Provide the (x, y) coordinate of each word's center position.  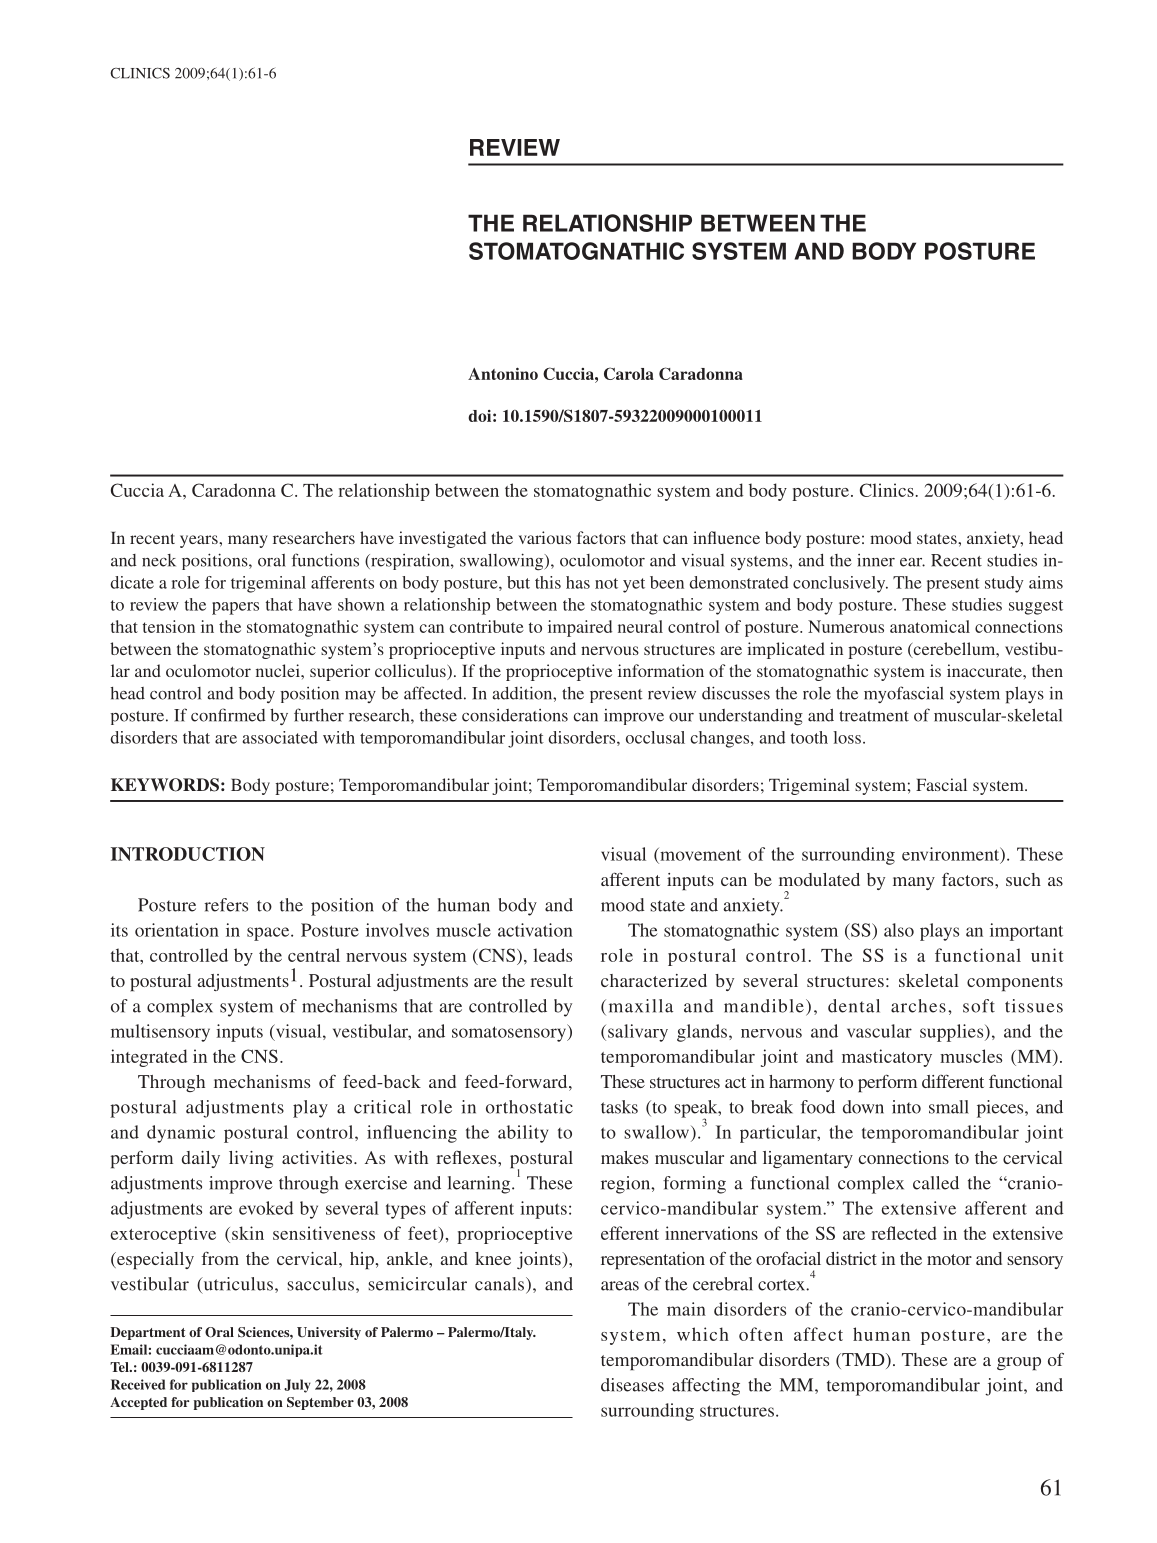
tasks (619, 1107)
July (297, 1386)
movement (699, 854)
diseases (632, 1385)
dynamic (181, 1134)
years (200, 541)
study (1004, 584)
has (578, 582)
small (949, 1107)
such (1023, 879)
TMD (863, 1361)
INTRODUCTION (188, 854)
